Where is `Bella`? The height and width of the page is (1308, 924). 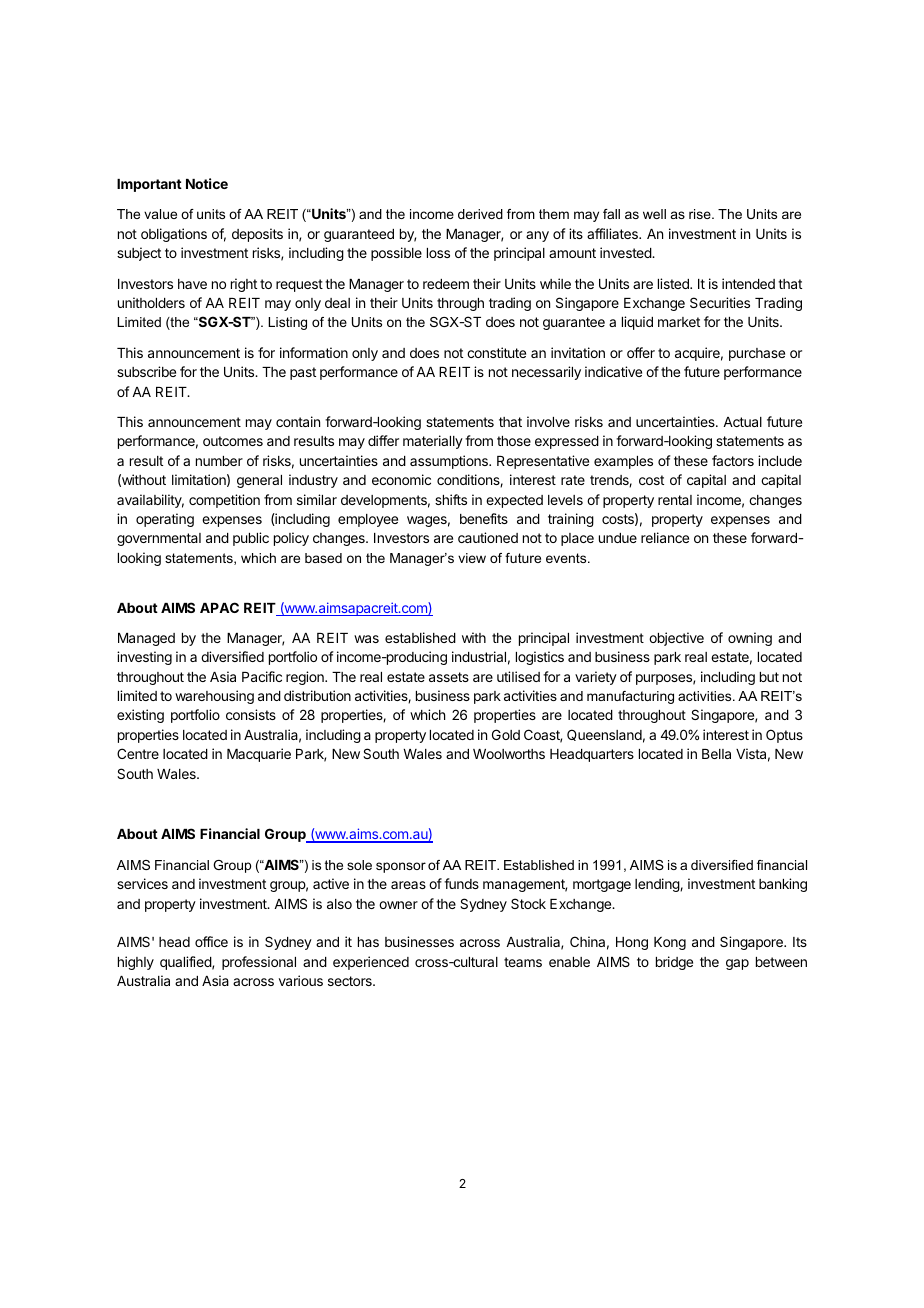 Bella is located at coordinates (716, 754).
